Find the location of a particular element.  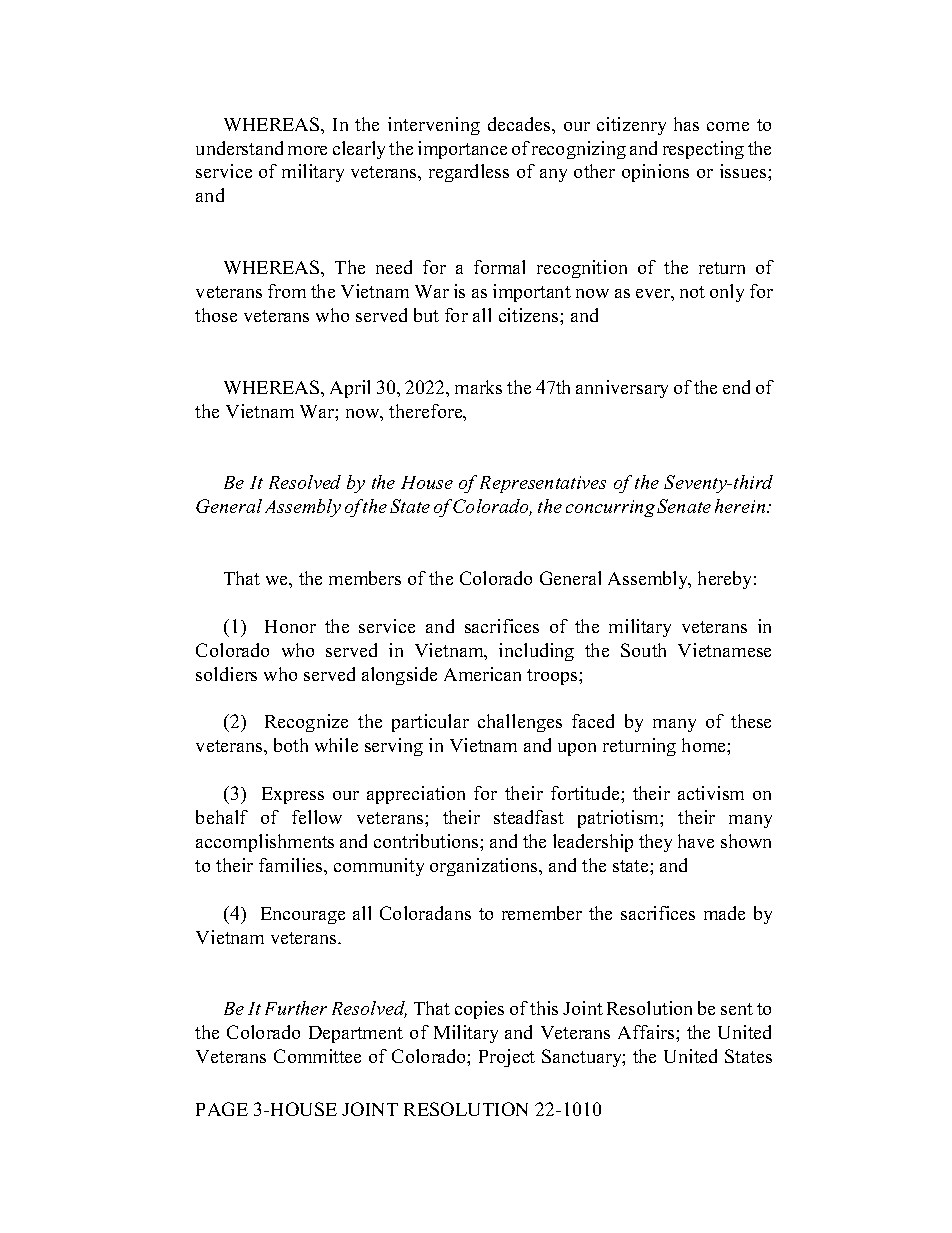

importance is located at coordinates (462, 150).
